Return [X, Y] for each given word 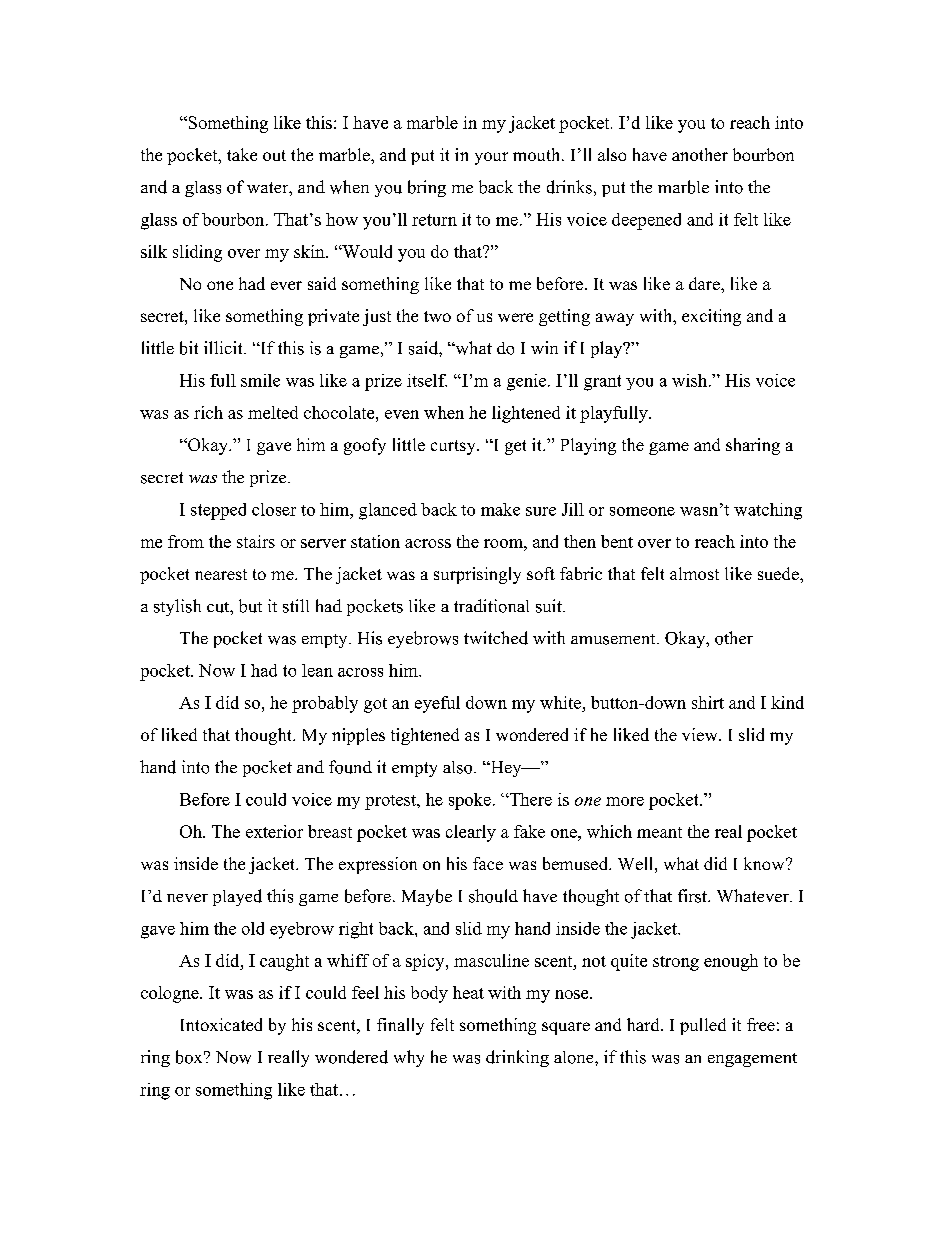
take [242, 154]
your [491, 158]
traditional [491, 606]
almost [694, 573]
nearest [221, 574]
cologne [171, 994]
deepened [646, 221]
